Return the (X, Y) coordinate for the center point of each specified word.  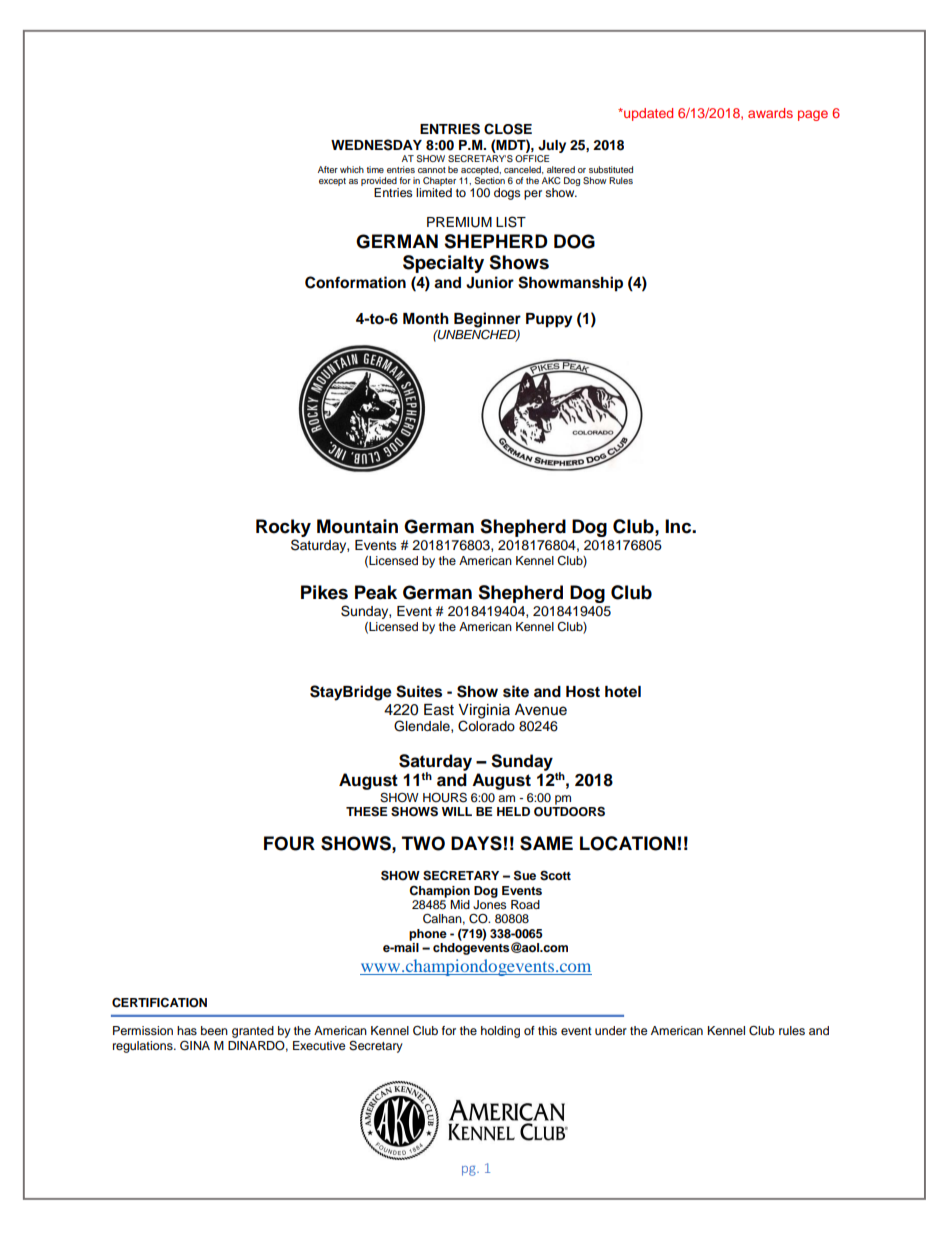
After (328, 169)
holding (500, 1032)
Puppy (549, 320)
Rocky (283, 528)
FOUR (289, 843)
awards (770, 113)
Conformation (355, 282)
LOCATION (628, 843)
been (214, 1030)
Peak (376, 592)
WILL (457, 811)
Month (426, 319)
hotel (623, 692)
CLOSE (508, 129)
